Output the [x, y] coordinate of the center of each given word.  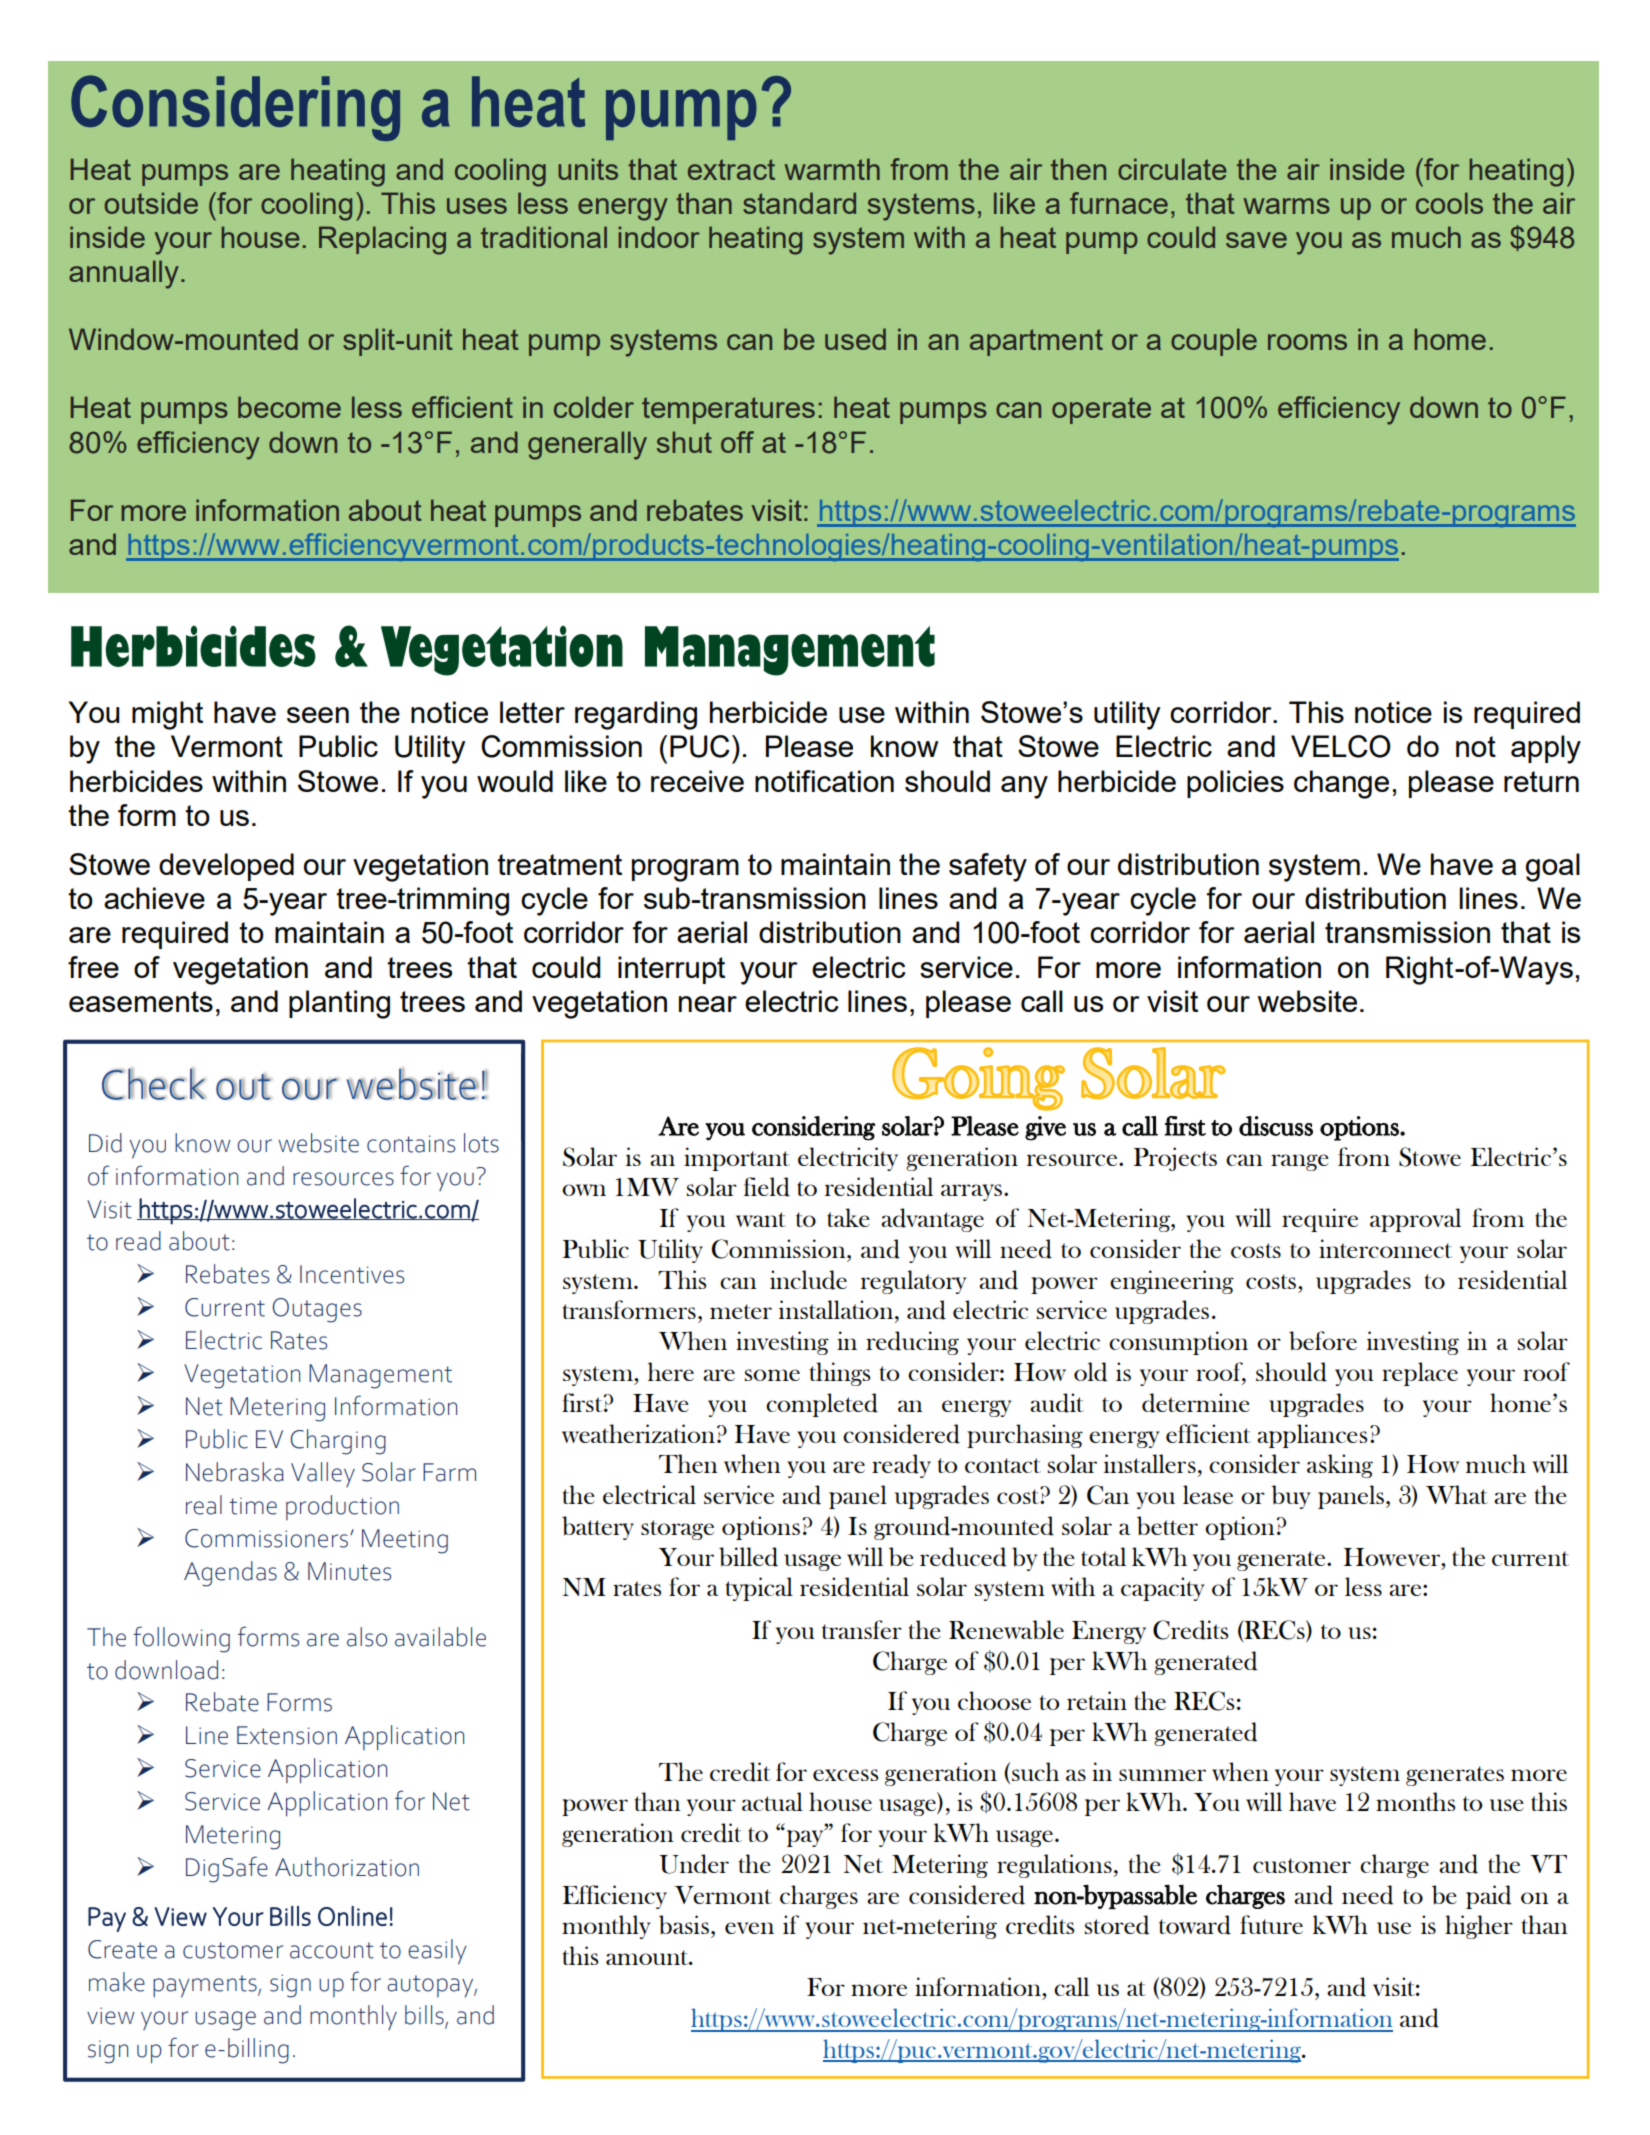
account [332, 1950]
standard [799, 203]
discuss [1276, 1126]
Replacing [382, 240]
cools [1449, 203]
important [737, 1159]
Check [154, 1084]
